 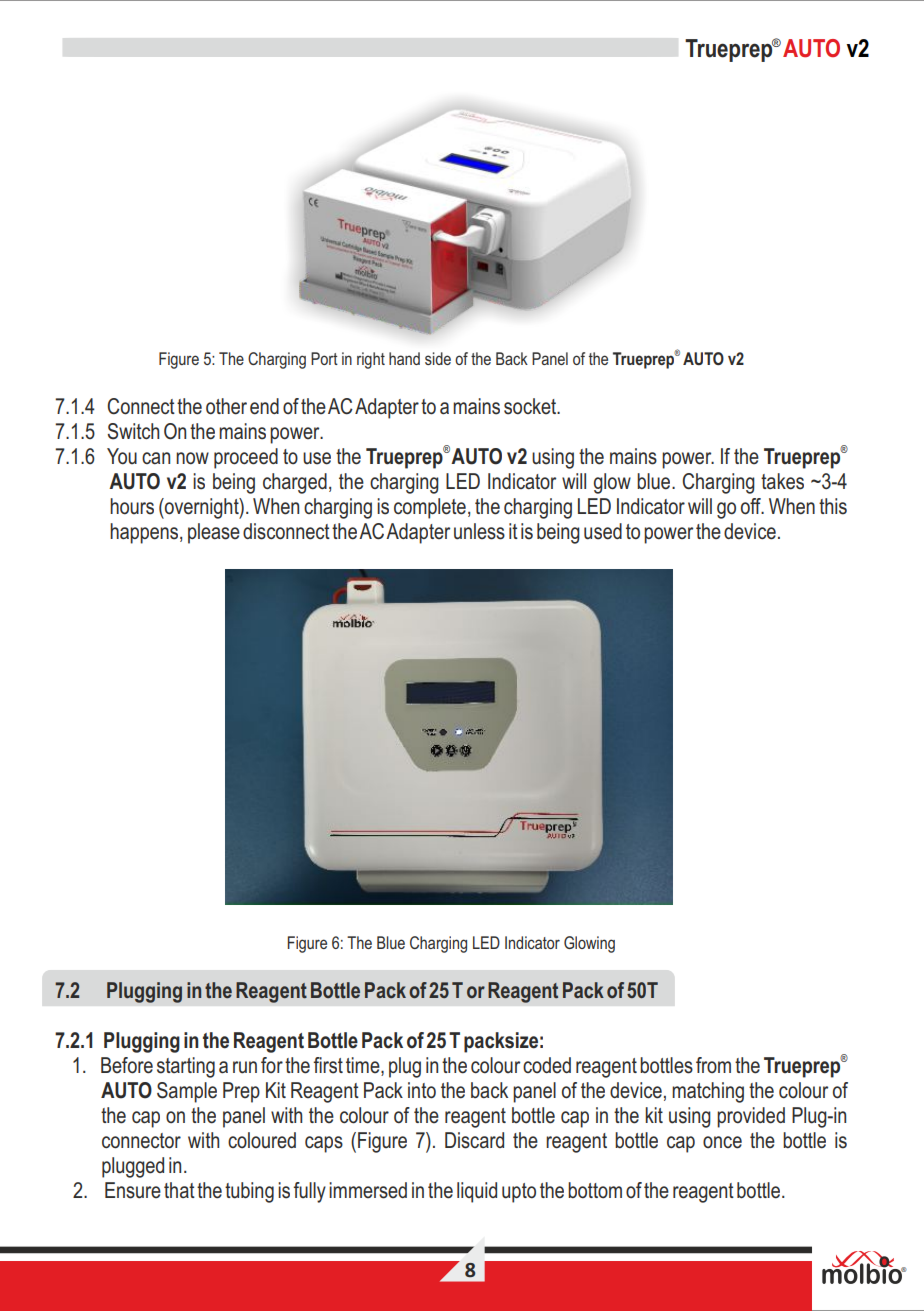 What do you see at coordinates (214, 533) in the page?
I see `please` at bounding box center [214, 533].
